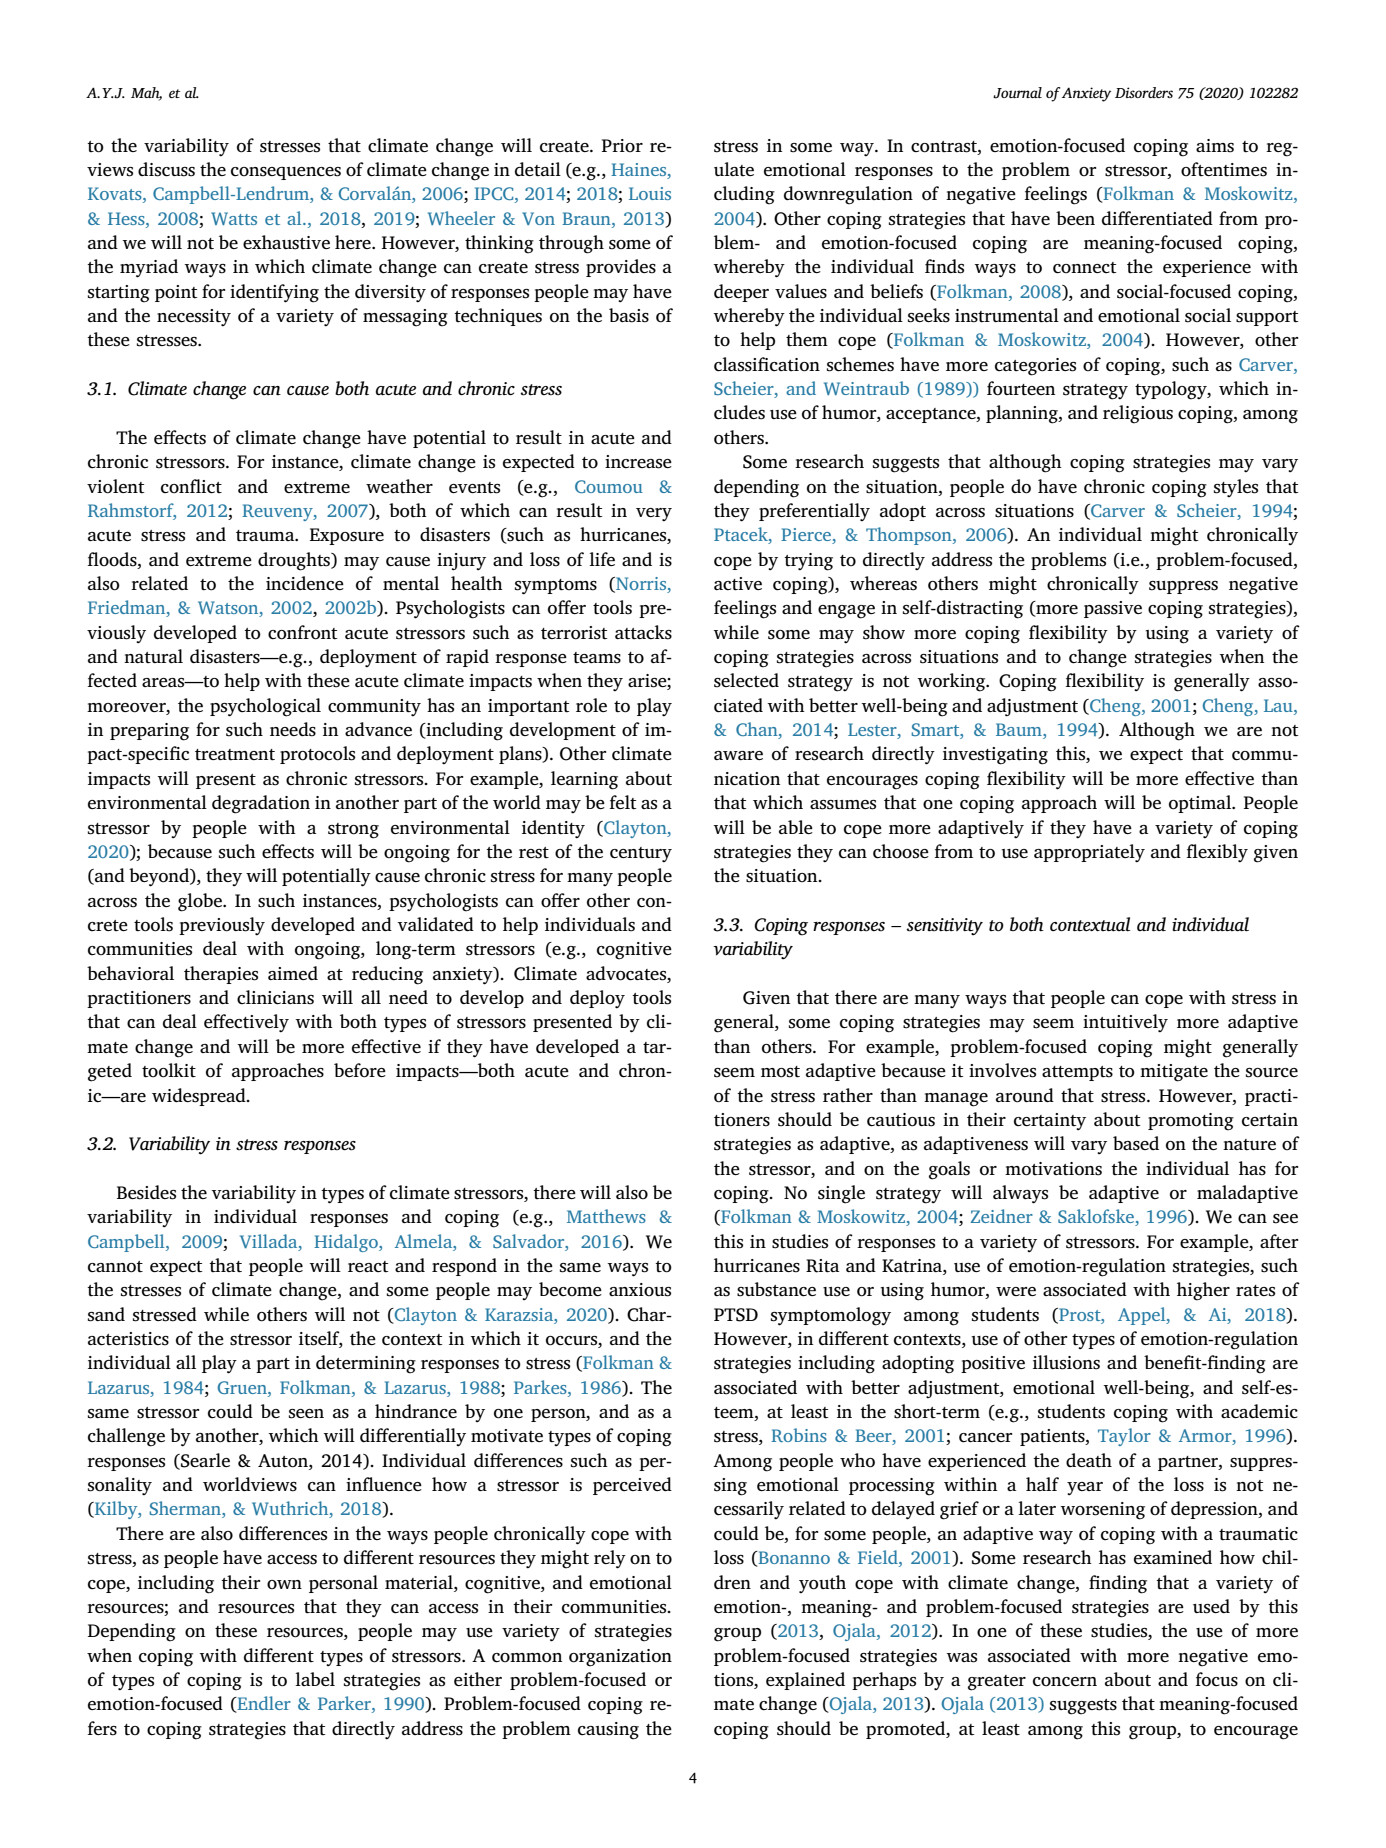 This image has width=1386, height=1848. Describe the element at coordinates (1136, 1143) in the image. I see `based` at that location.
